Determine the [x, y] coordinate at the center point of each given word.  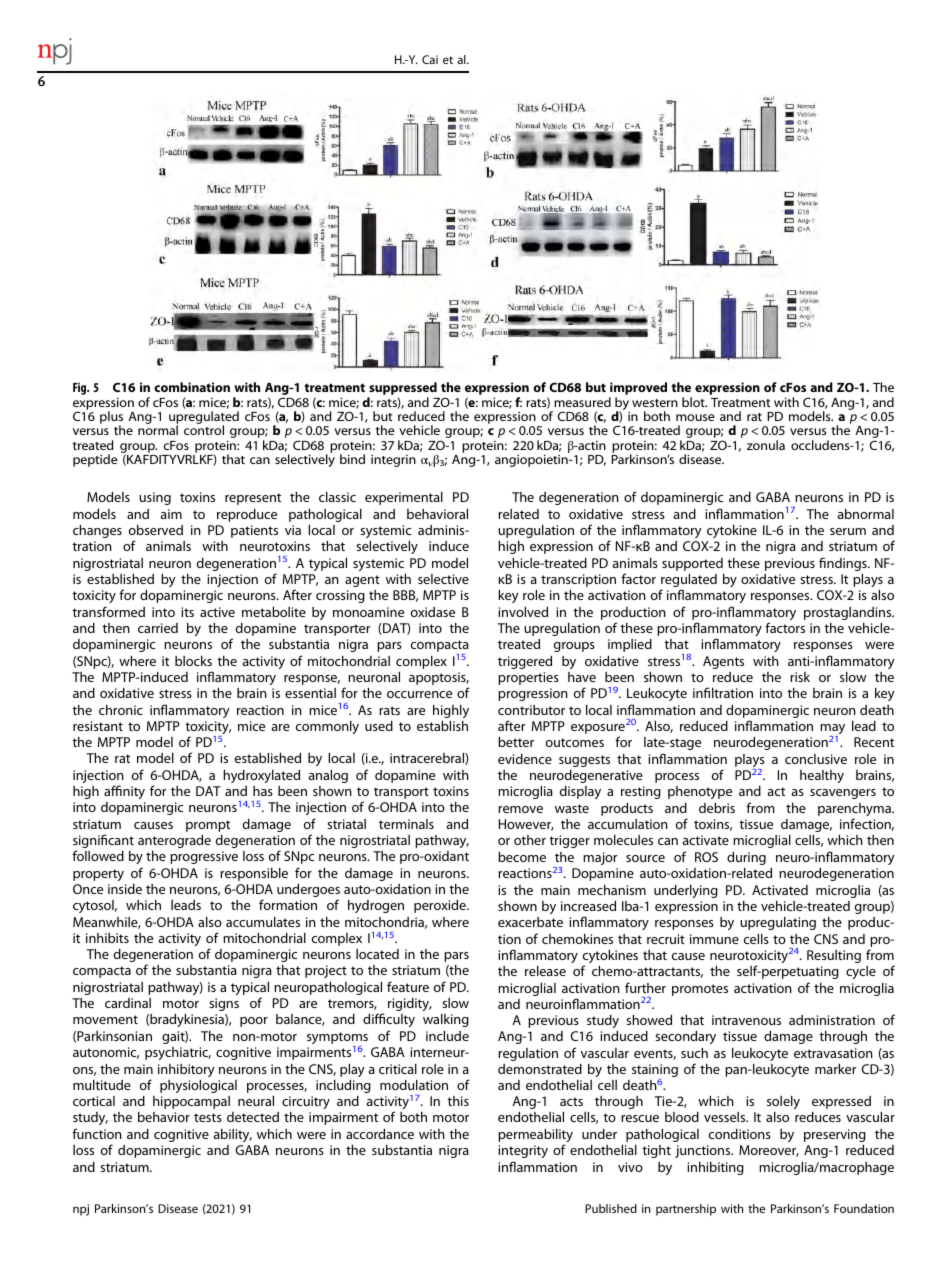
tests [208, 1117]
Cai [430, 59]
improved [638, 390]
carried [158, 628]
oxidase [433, 612]
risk [800, 677]
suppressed [402, 390]
